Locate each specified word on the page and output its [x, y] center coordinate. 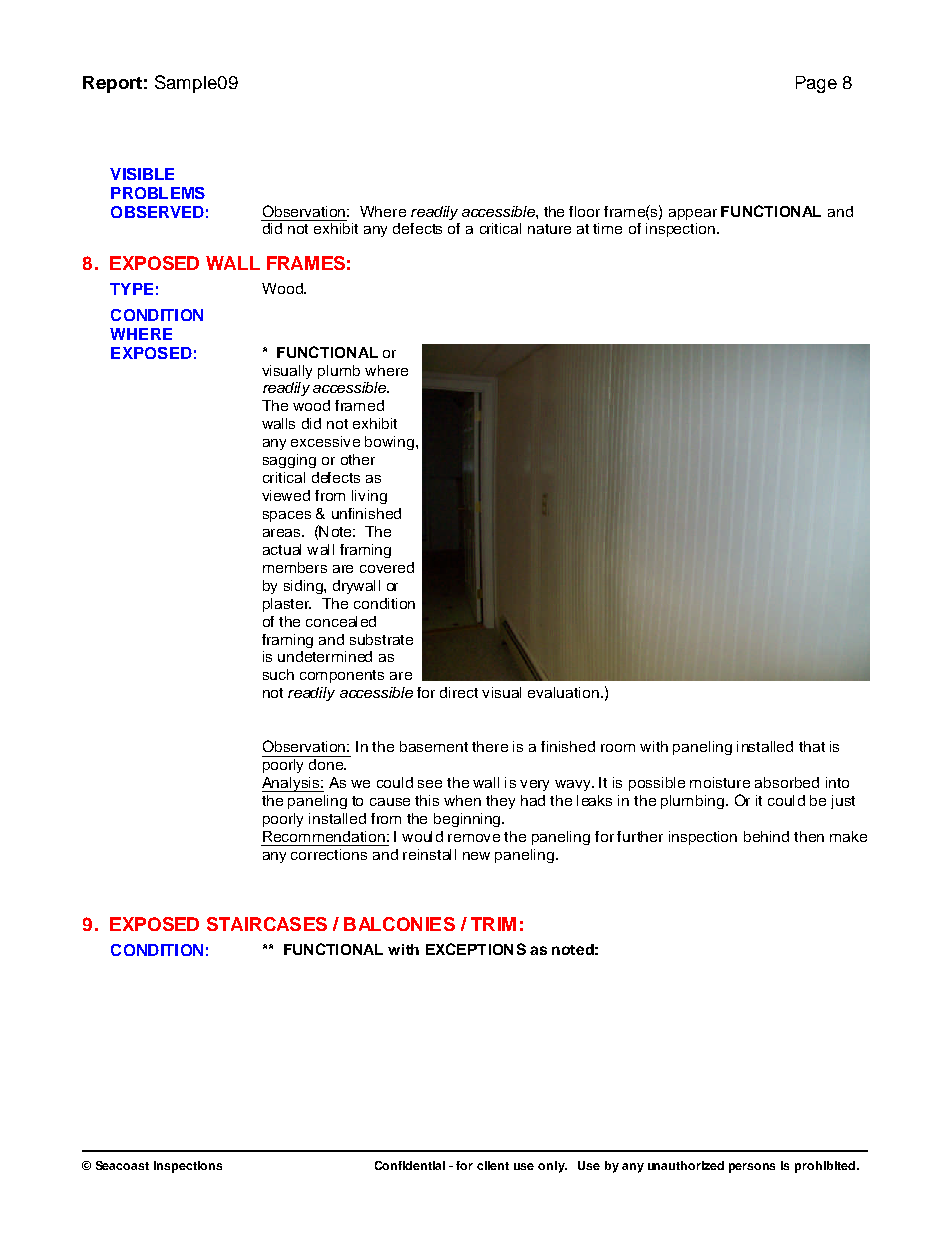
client [493, 1165]
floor [584, 211]
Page [816, 84]
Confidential [410, 1165]
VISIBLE [142, 174]
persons [752, 1168]
